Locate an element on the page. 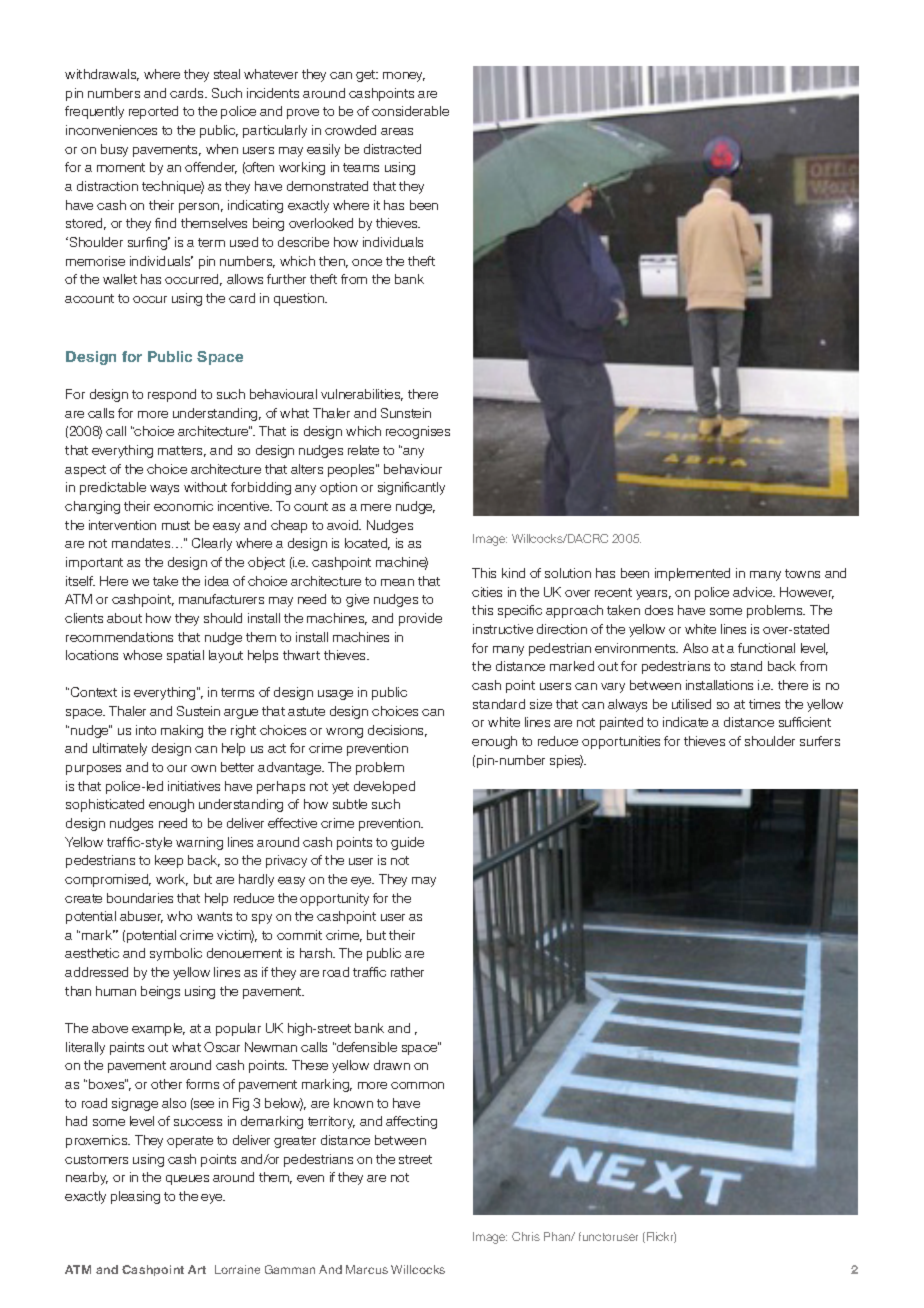  reported is located at coordinates (153, 112).
